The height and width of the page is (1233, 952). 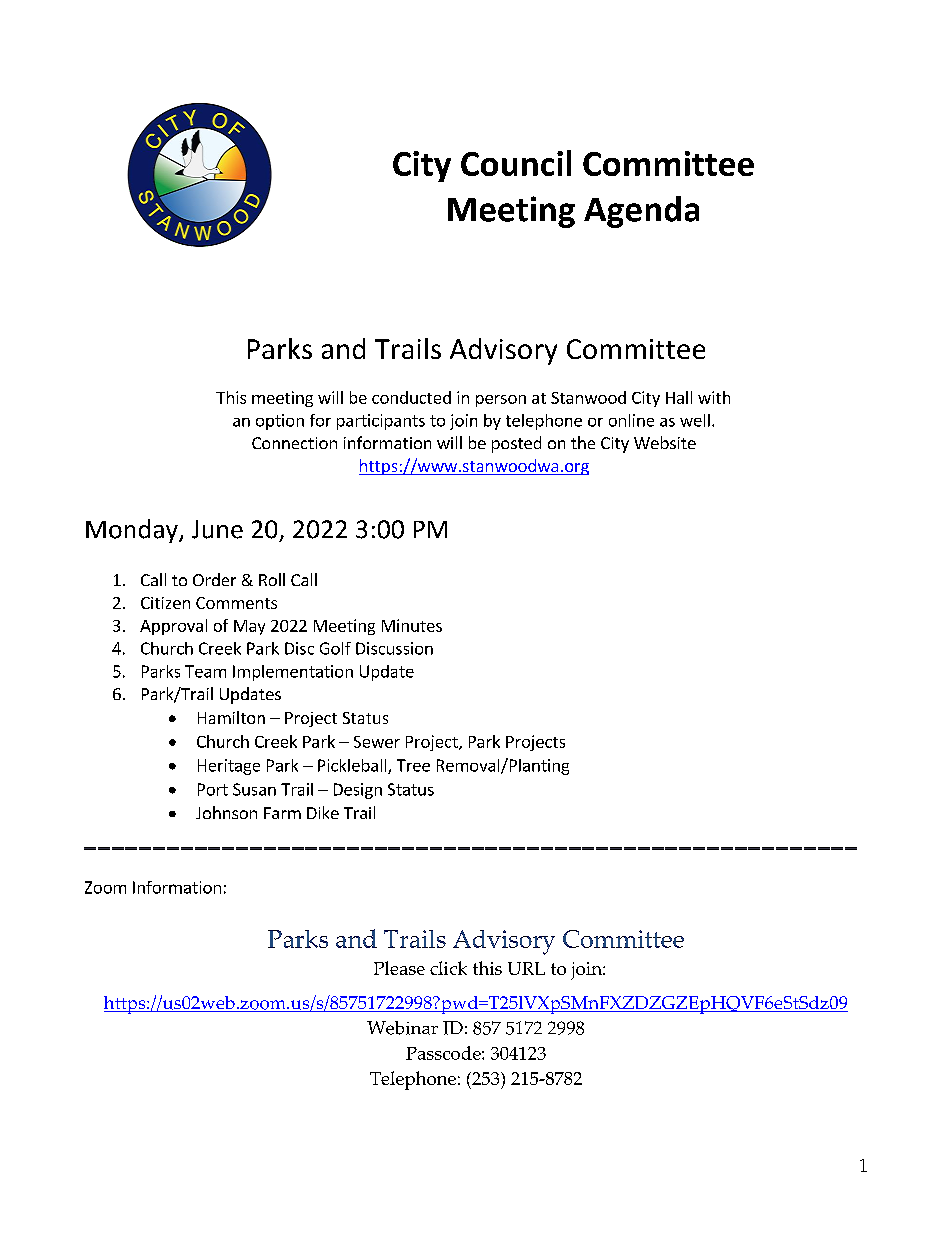 I want to click on Sewer, so click(x=377, y=742).
